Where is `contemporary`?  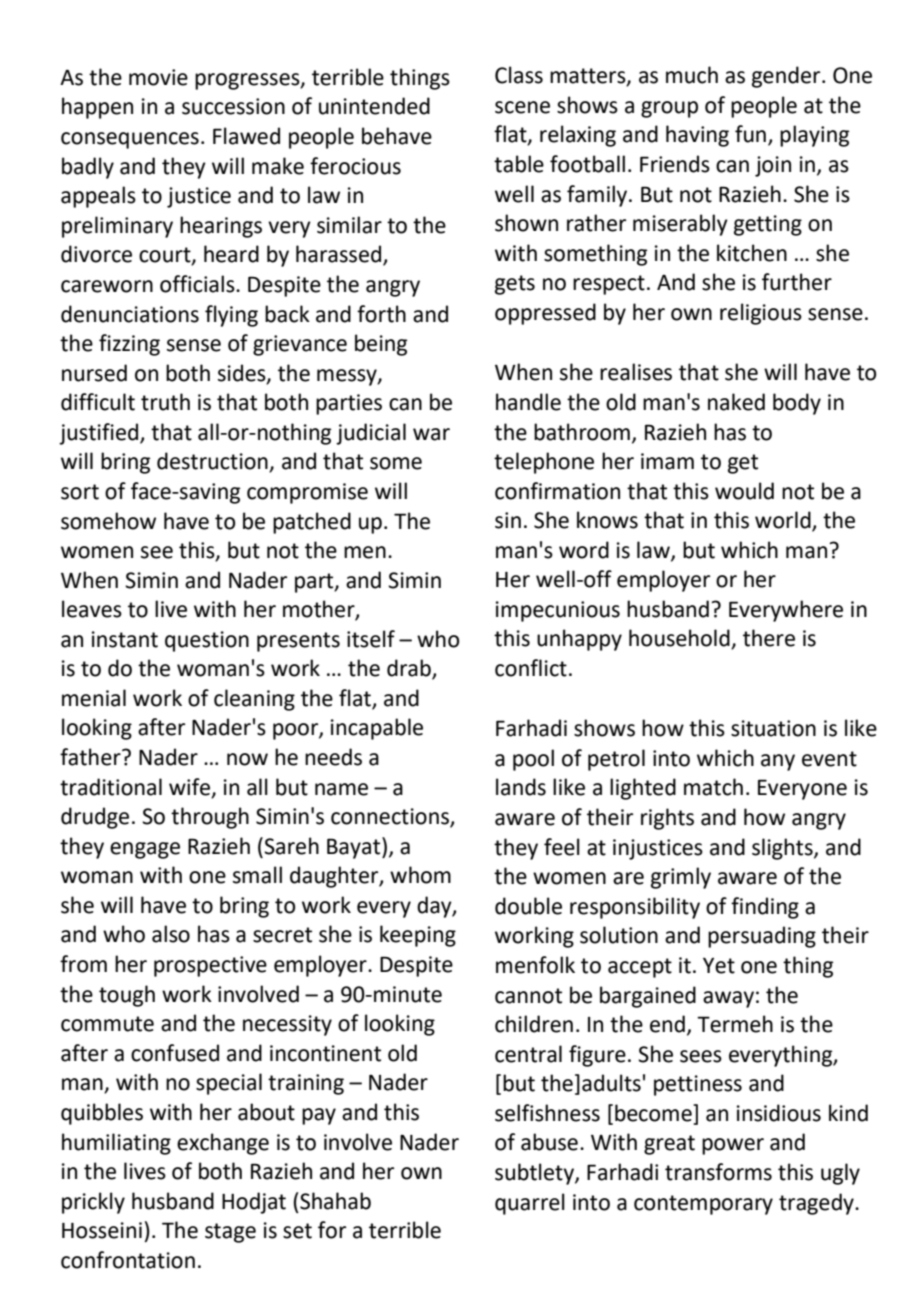 contemporary is located at coordinates (703, 1205).
